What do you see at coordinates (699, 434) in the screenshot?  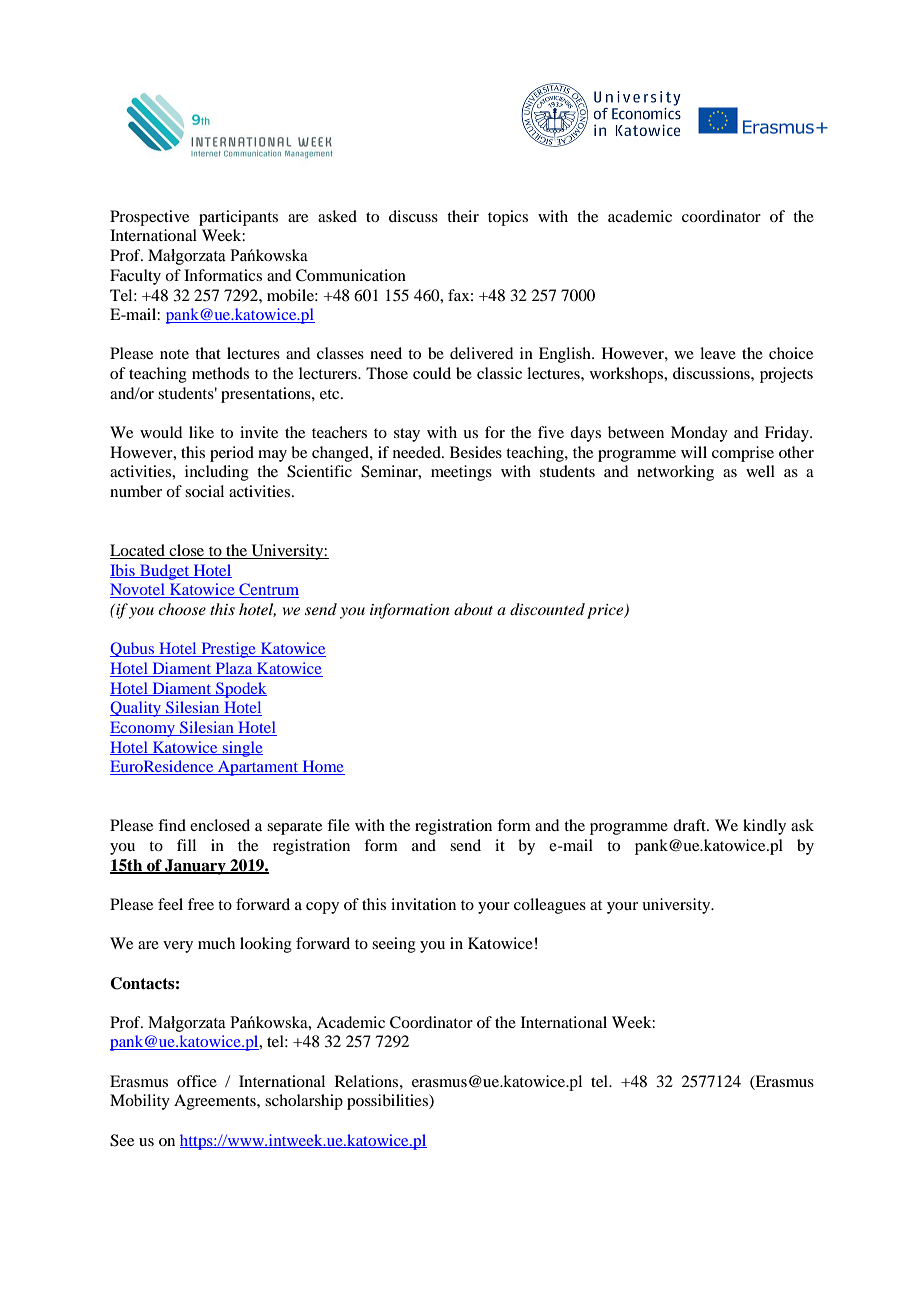 I see `Monday` at bounding box center [699, 434].
